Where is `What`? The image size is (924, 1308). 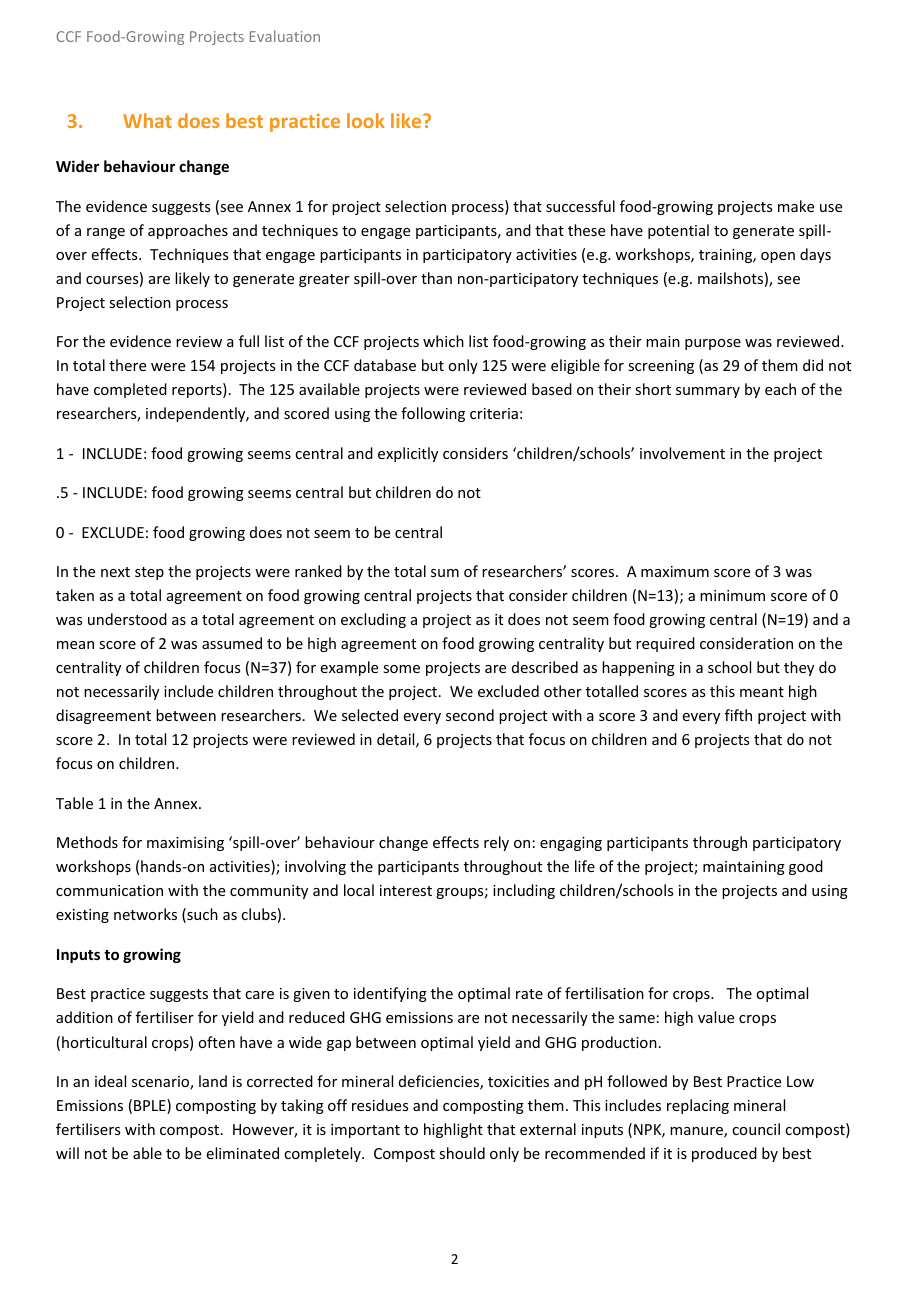 What is located at coordinates (147, 120).
